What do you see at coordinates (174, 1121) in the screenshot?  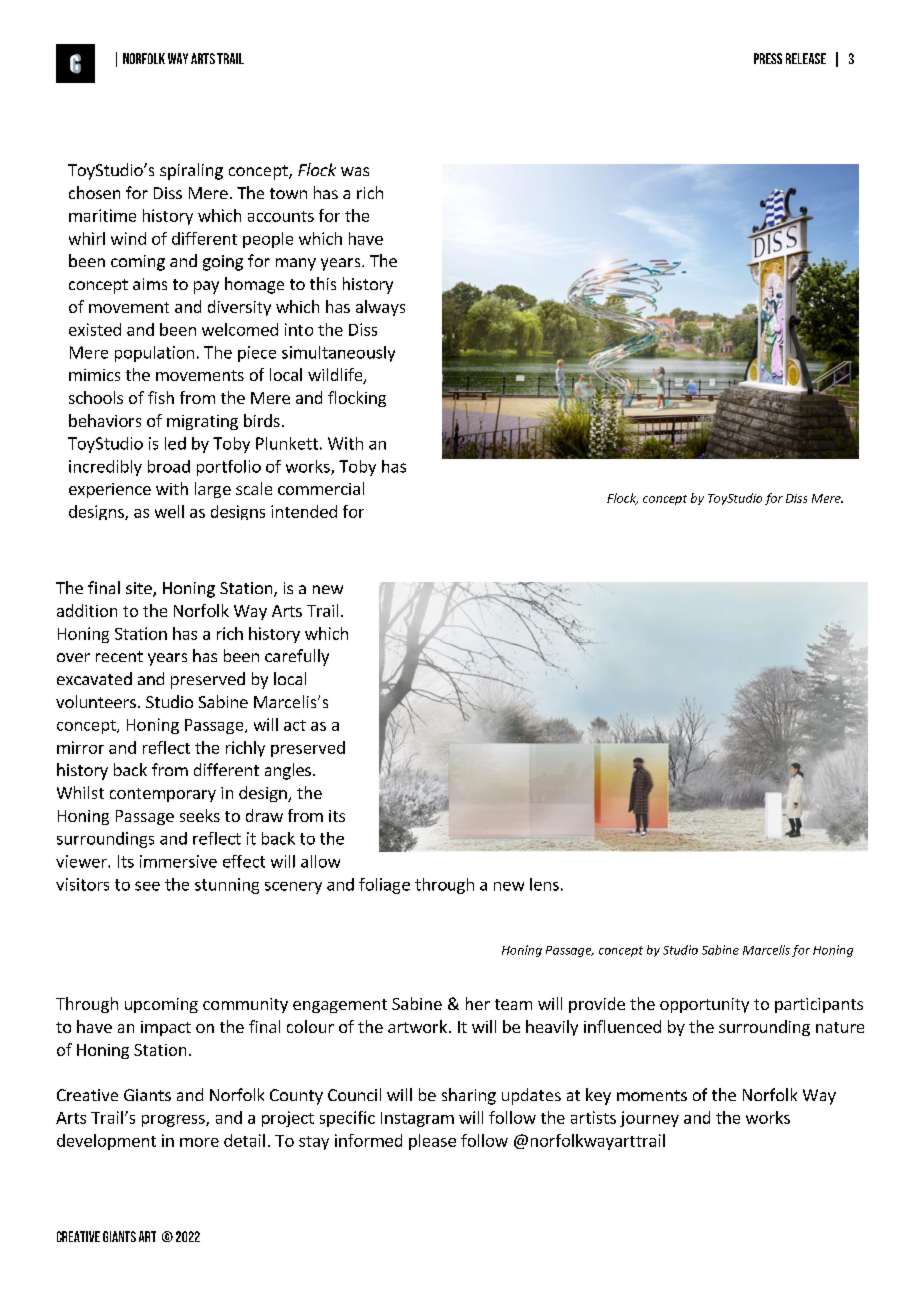 I see `progress` at bounding box center [174, 1121].
